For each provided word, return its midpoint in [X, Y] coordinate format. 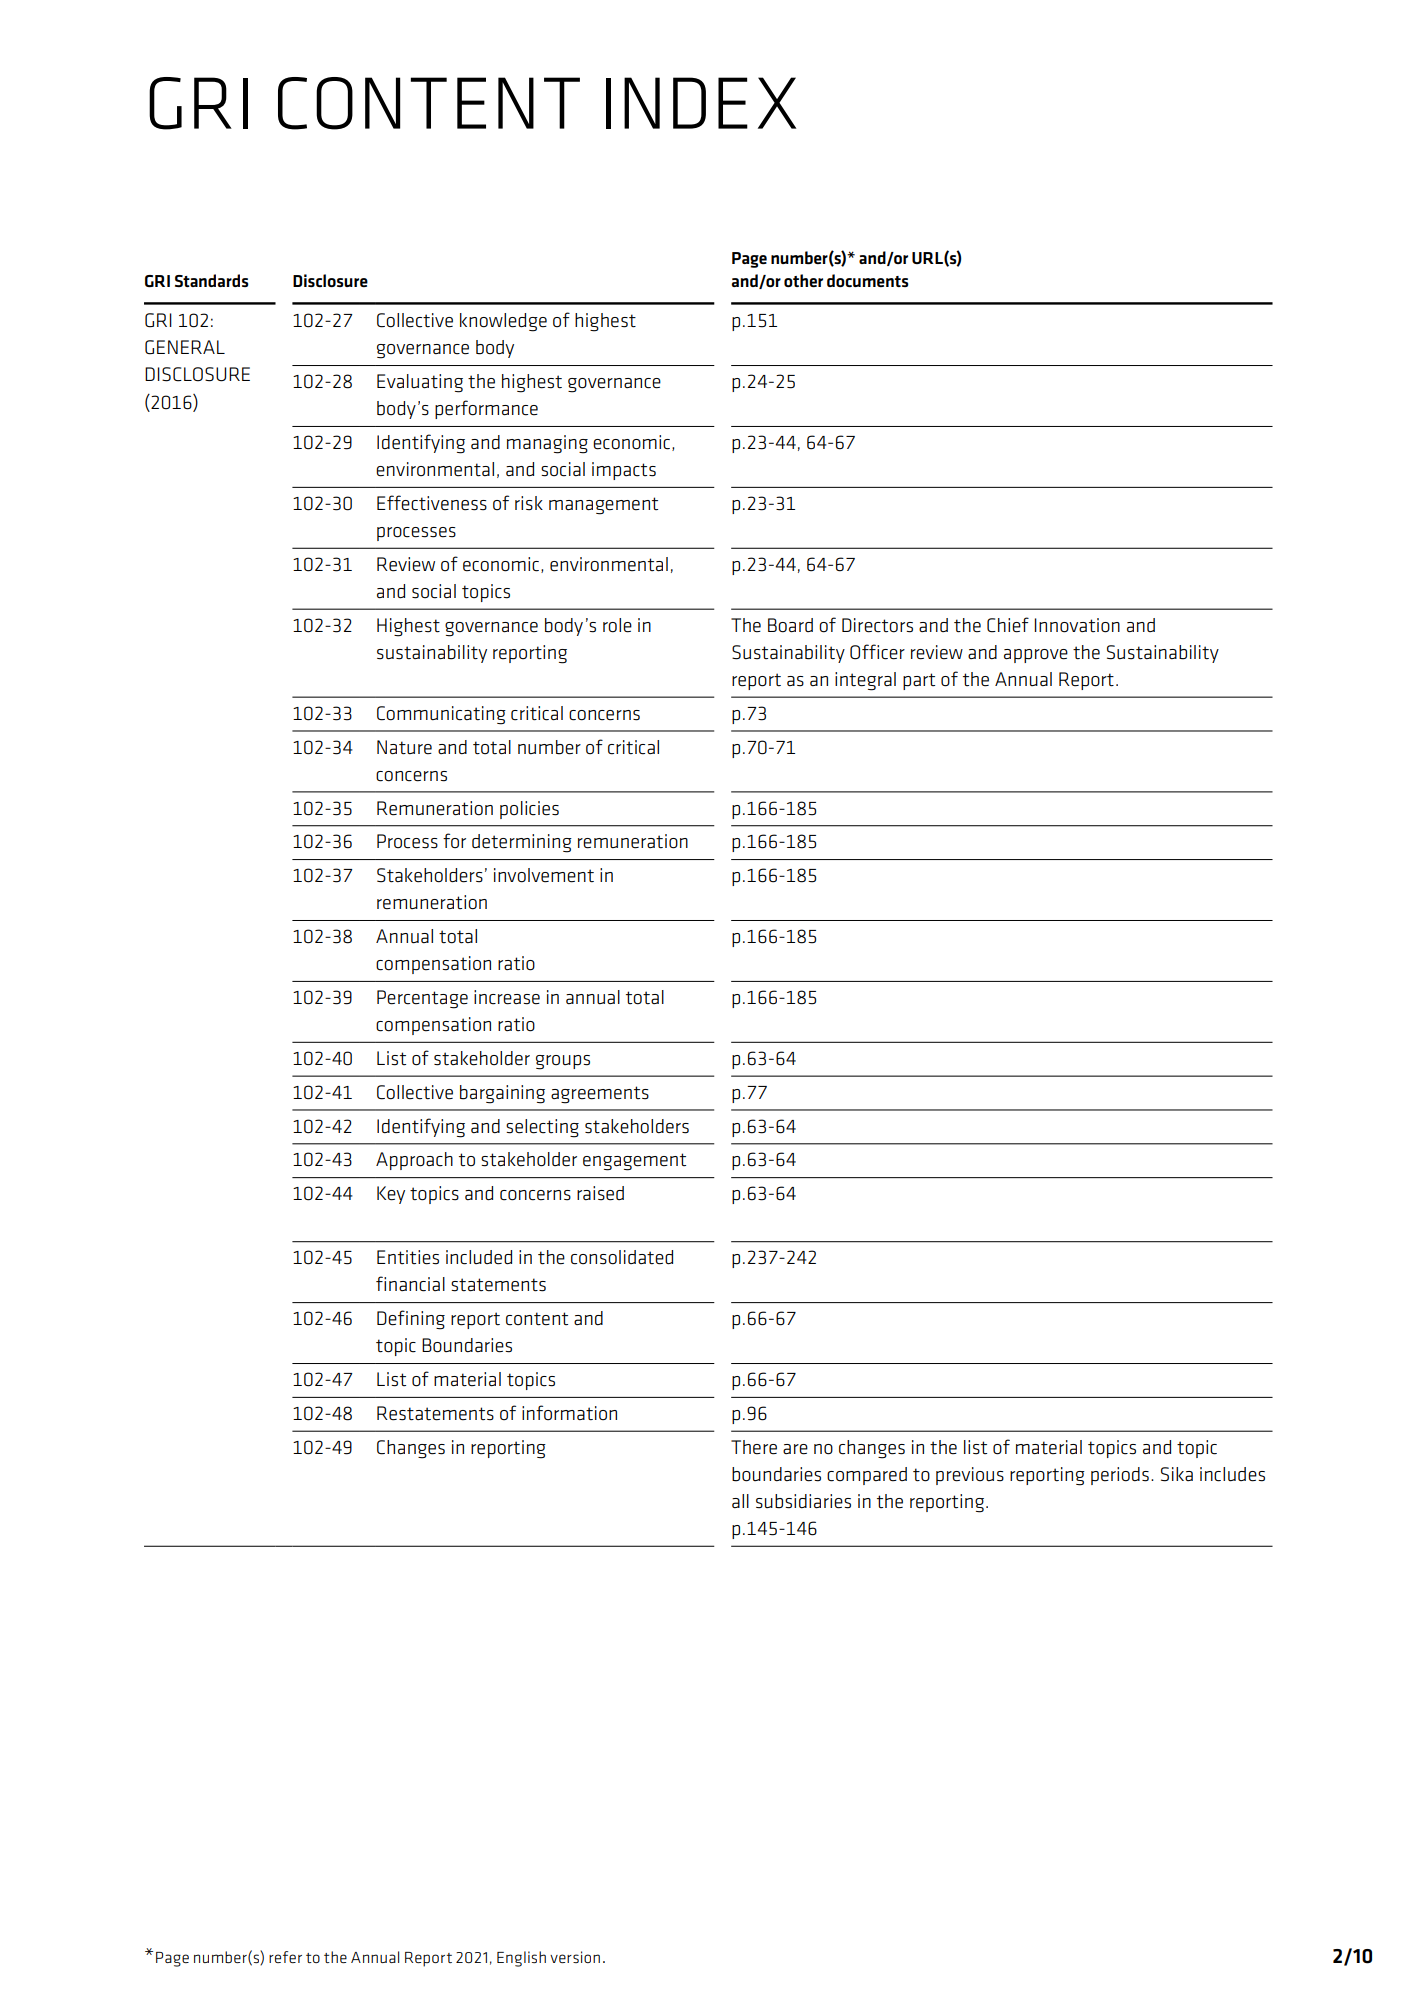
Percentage [422, 999]
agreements [600, 1095]
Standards [212, 280]
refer [285, 1957]
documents [868, 280]
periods [1120, 1476]
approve [1036, 656]
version [575, 1957]
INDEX [701, 103]
